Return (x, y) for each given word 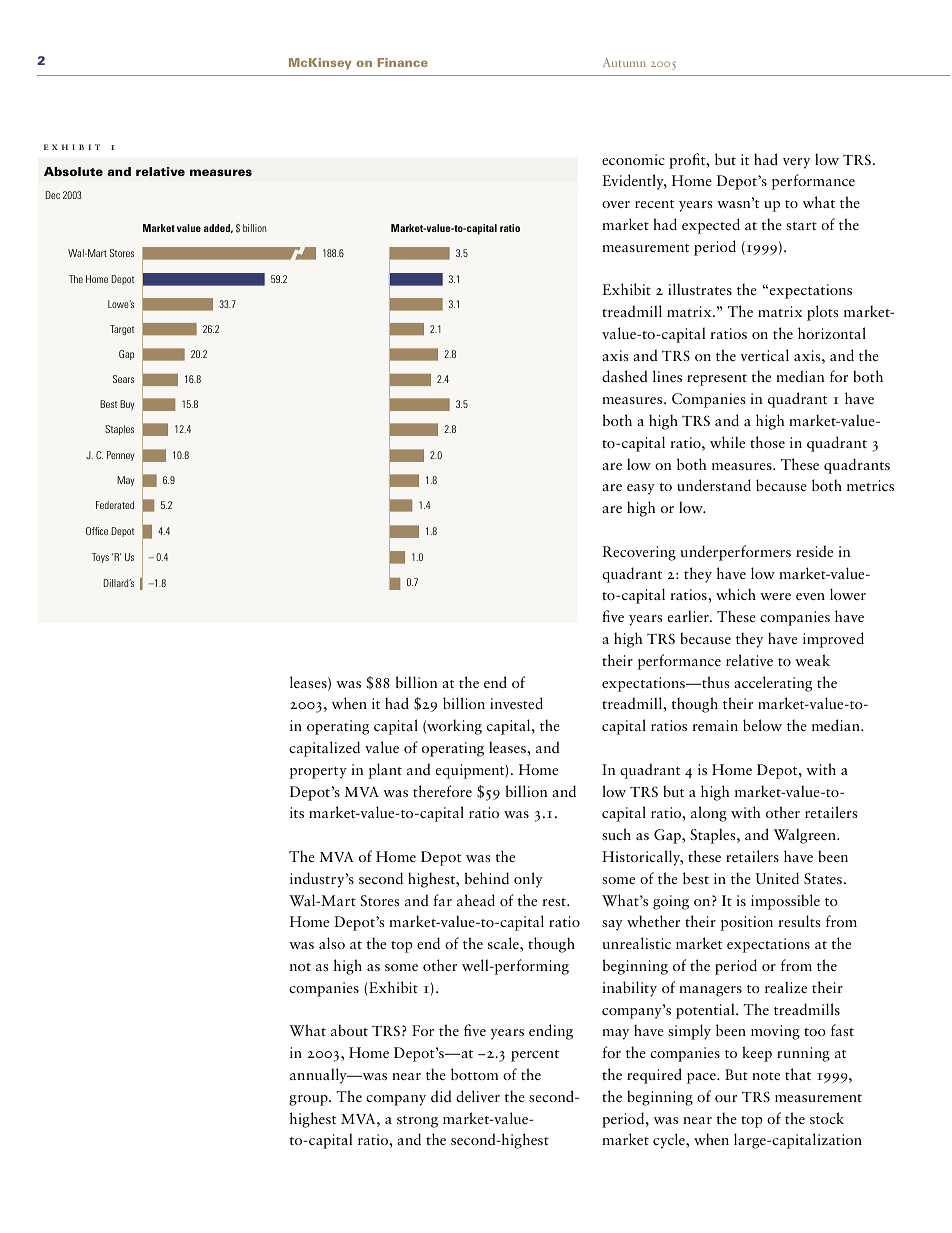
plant (385, 771)
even (810, 596)
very (796, 163)
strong (417, 1122)
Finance (403, 62)
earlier (689, 616)
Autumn (624, 62)
